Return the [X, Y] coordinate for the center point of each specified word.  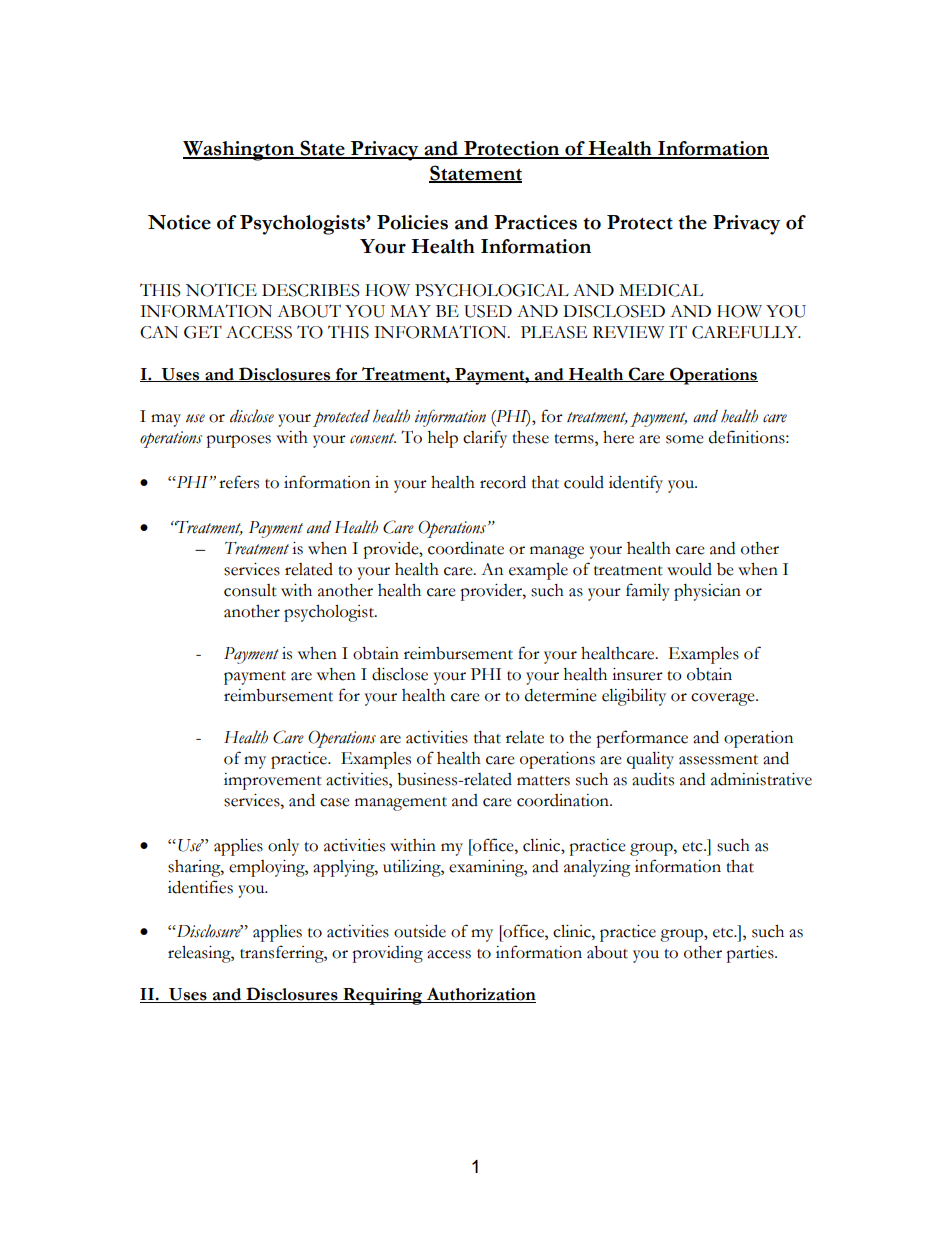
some [685, 439]
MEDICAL [661, 290]
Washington [240, 151]
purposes [238, 441]
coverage [724, 699]
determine [561, 695]
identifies [200, 887]
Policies [412, 222]
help [443, 439]
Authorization [480, 995]
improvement [273, 781]
